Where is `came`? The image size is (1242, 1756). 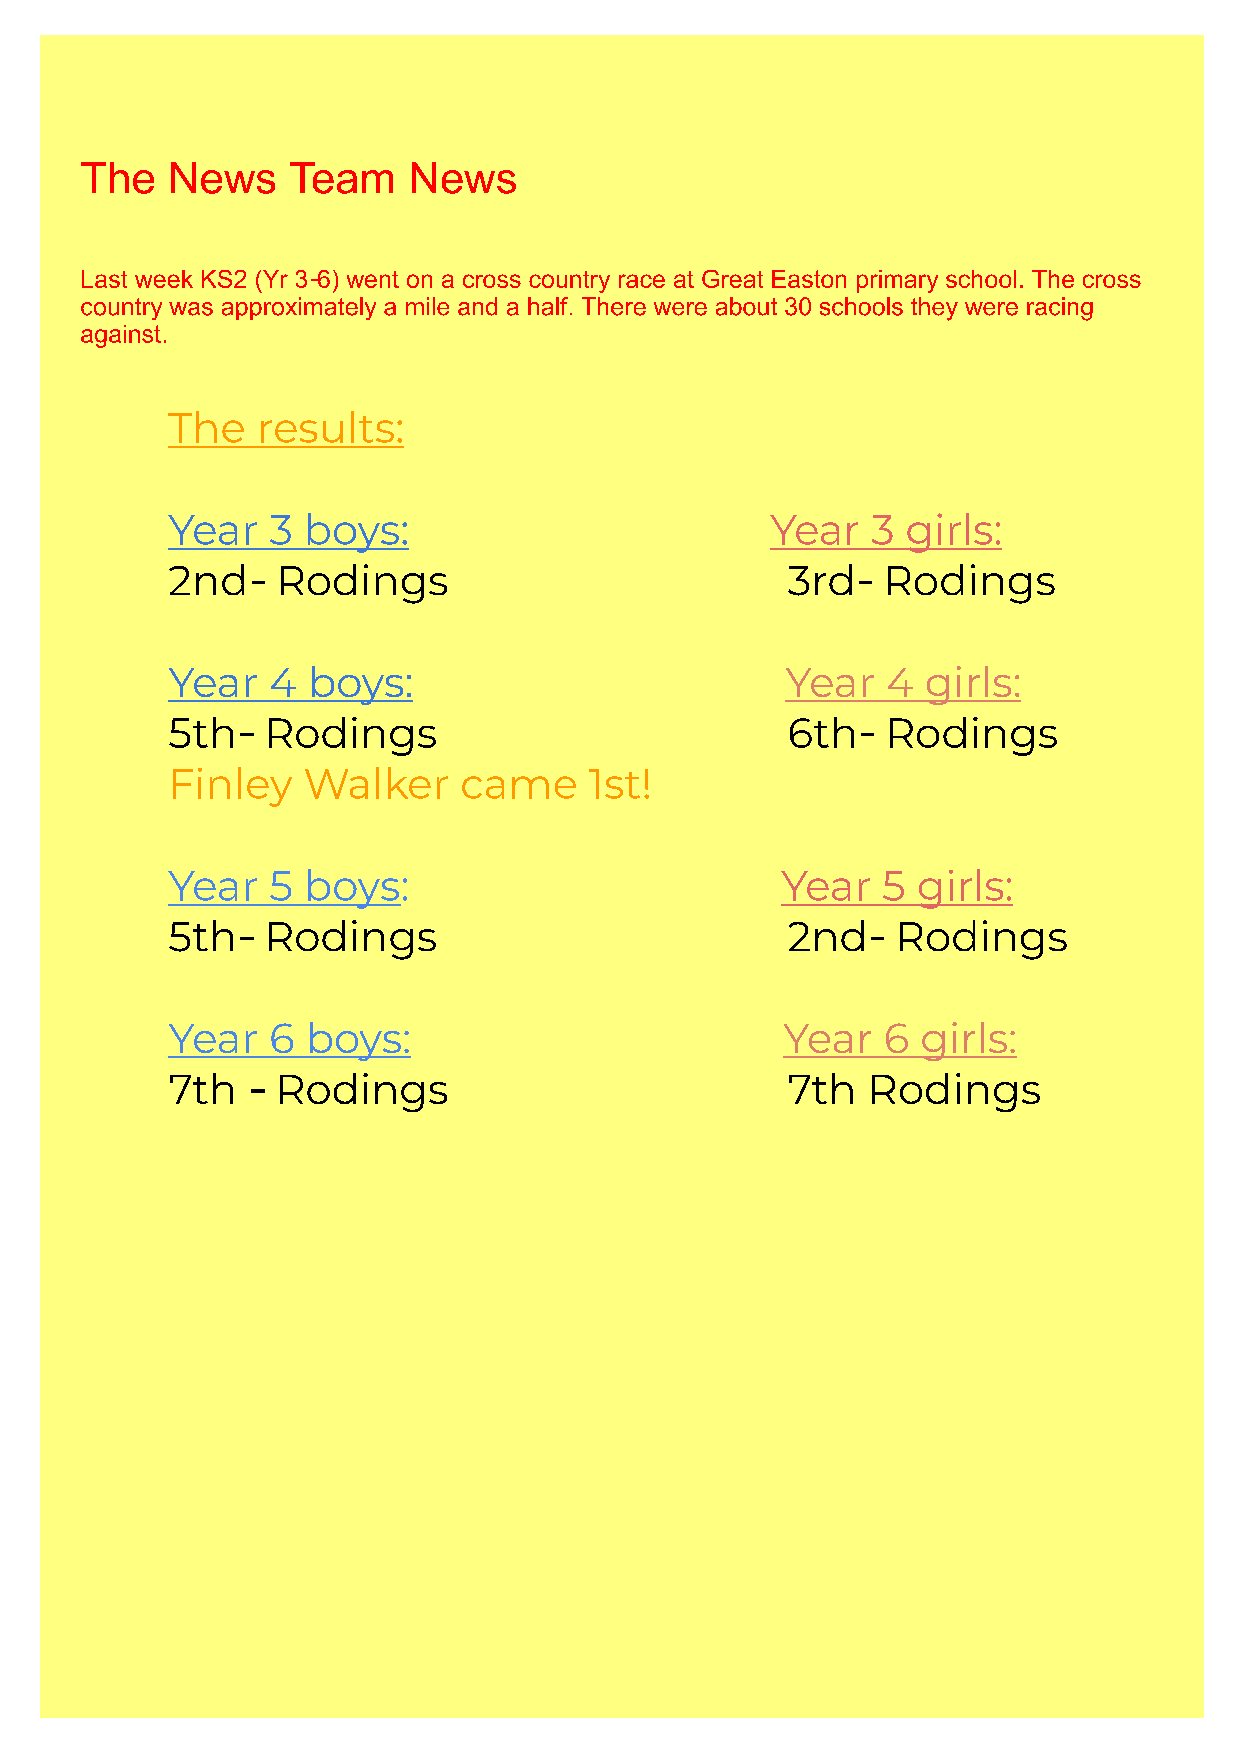 came is located at coordinates (519, 787).
